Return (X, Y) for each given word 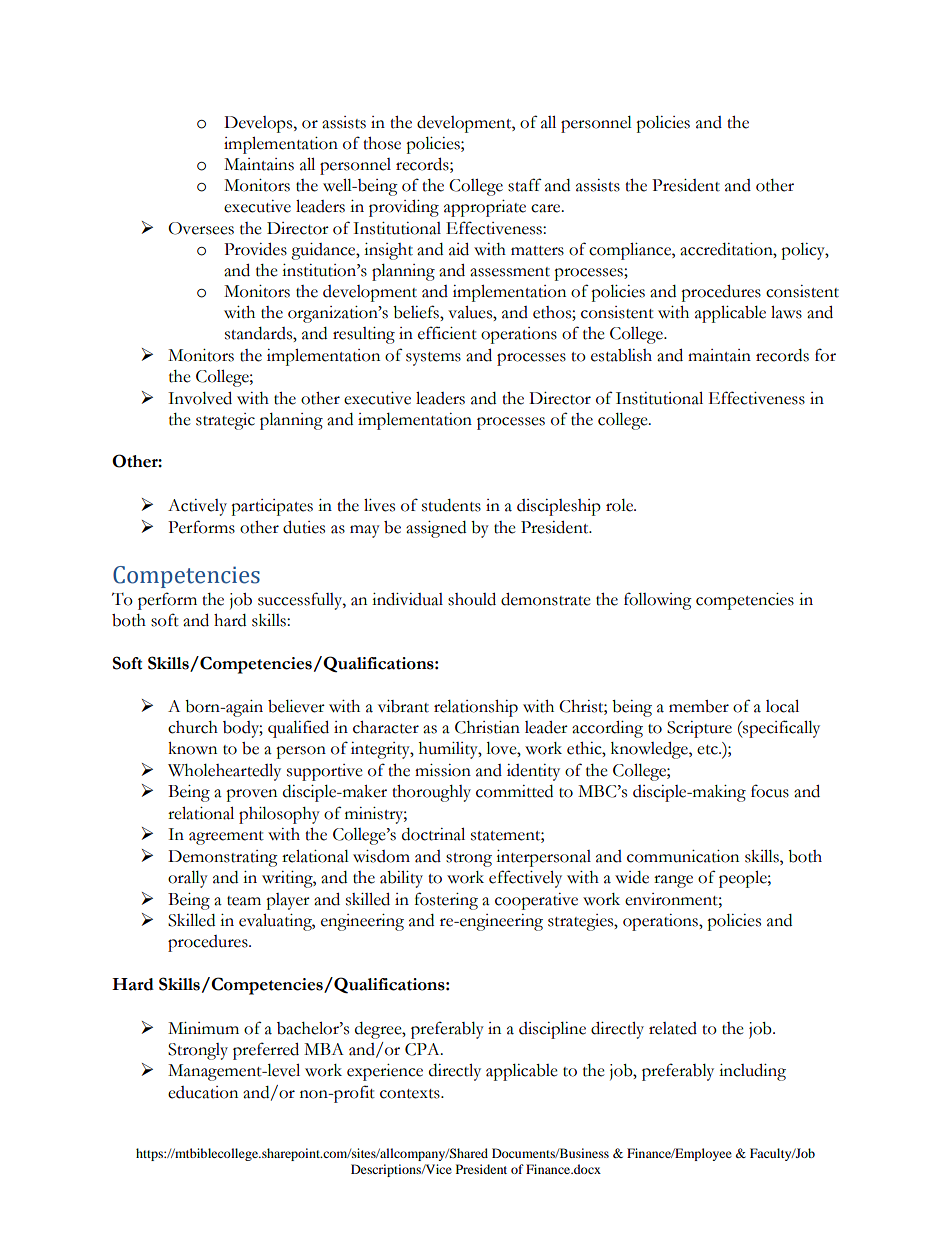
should (472, 599)
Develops (259, 124)
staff (525, 185)
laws (786, 312)
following (658, 601)
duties (304, 527)
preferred (266, 1051)
